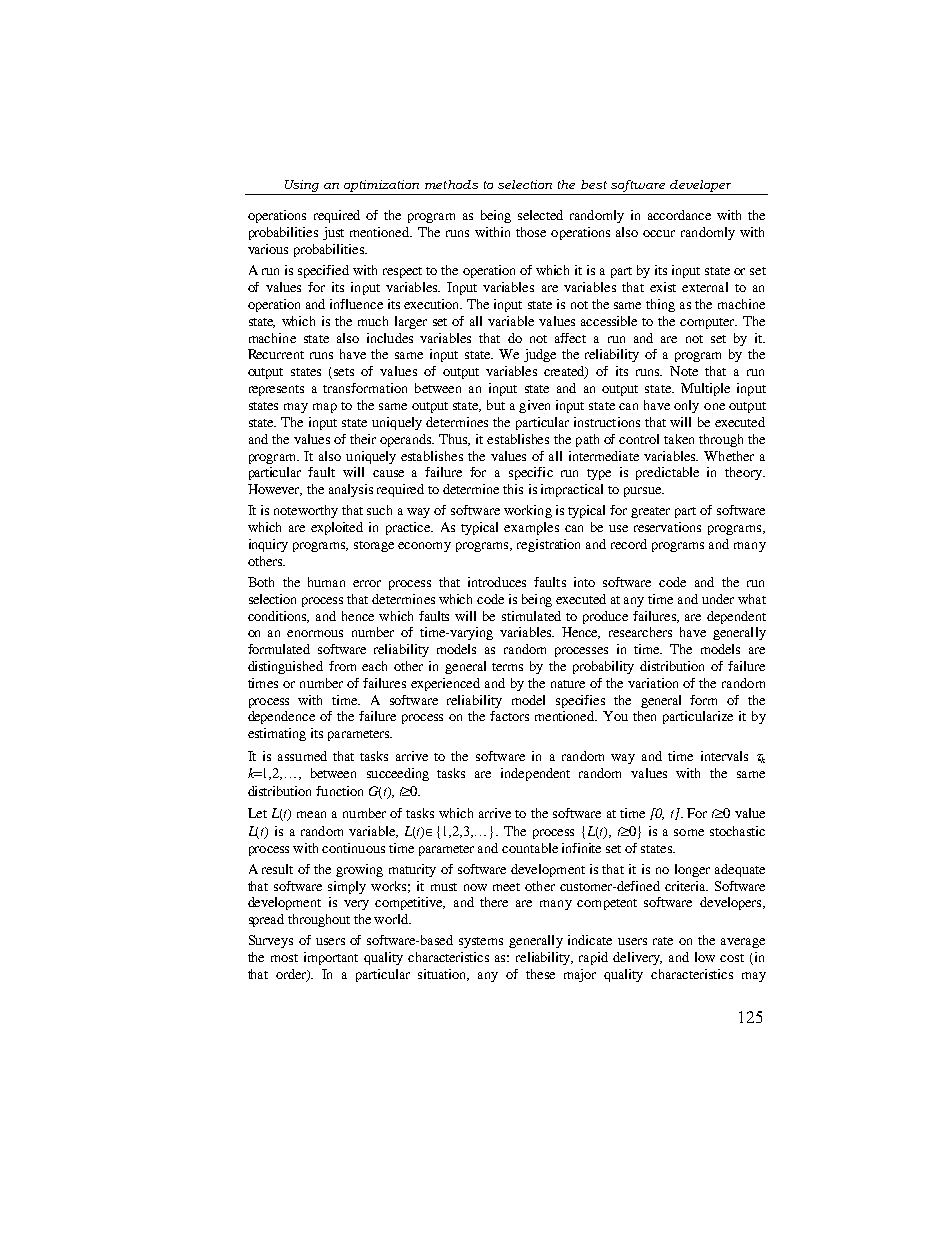 The height and width of the document is (1233, 952). I want to click on systems, so click(481, 942).
